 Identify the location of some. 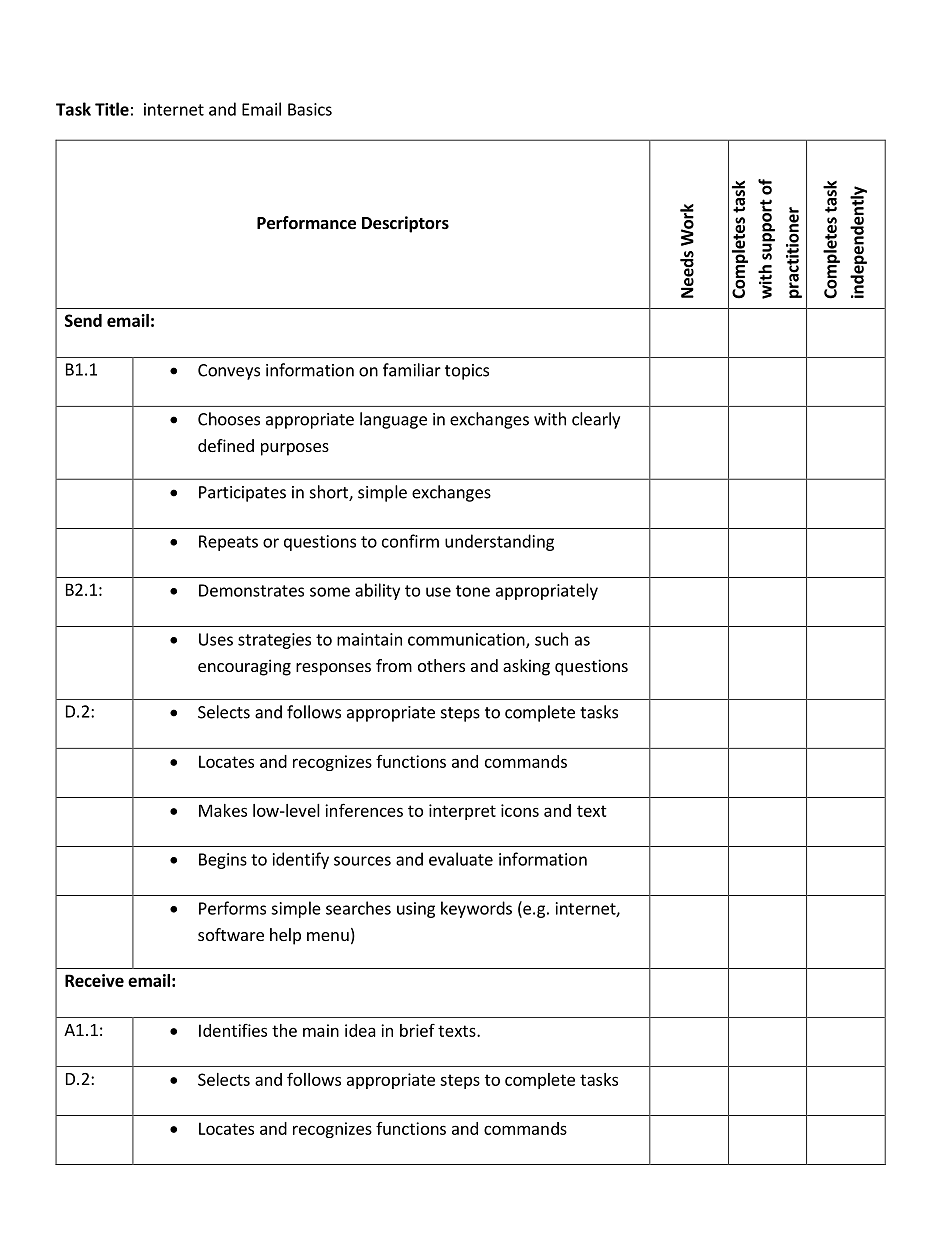
(330, 592).
